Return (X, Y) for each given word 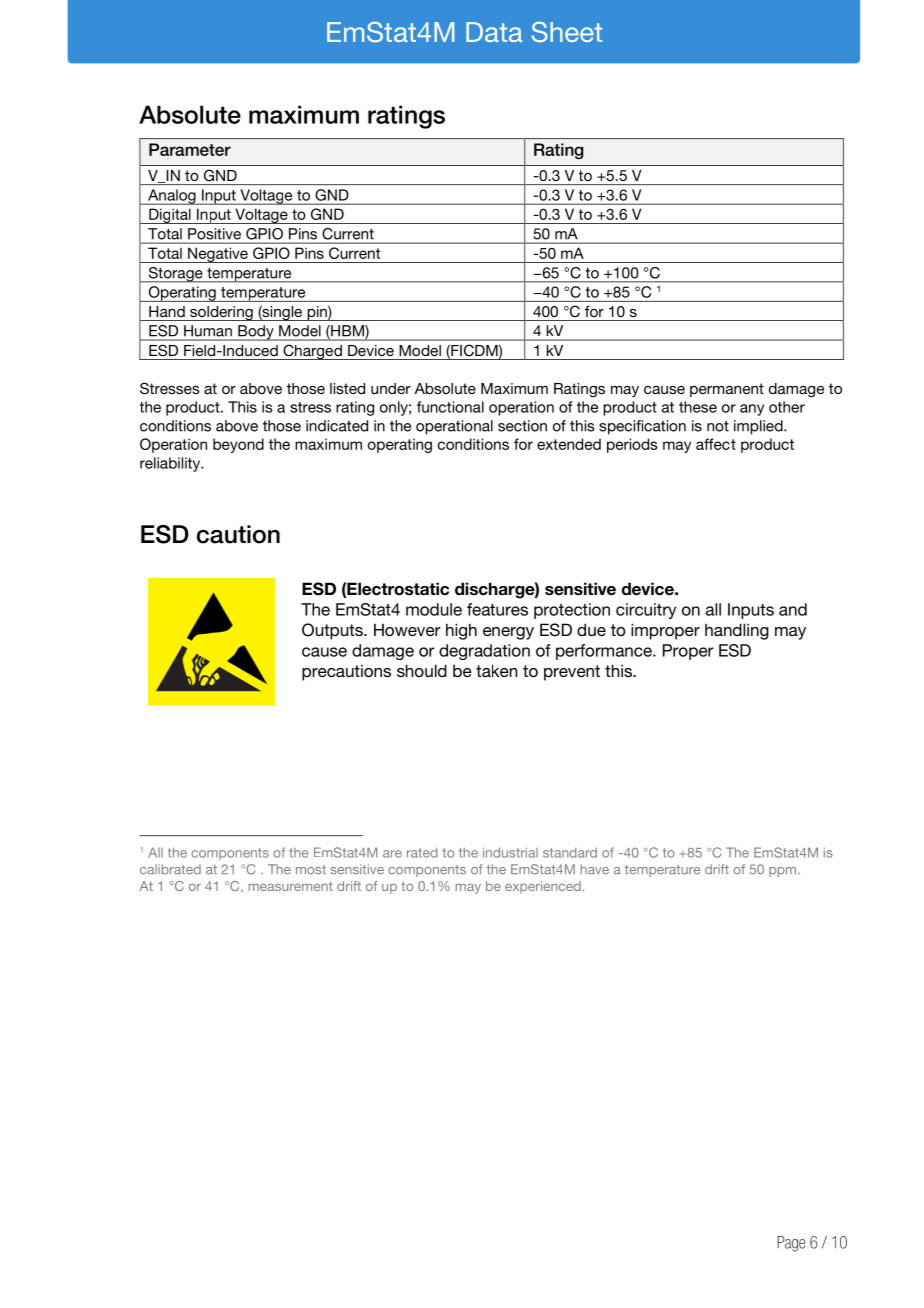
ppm (784, 872)
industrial (510, 852)
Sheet (567, 32)
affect (716, 444)
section (522, 426)
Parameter (190, 149)
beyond (238, 445)
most (311, 870)
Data (494, 32)
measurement (291, 886)
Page (791, 1244)
